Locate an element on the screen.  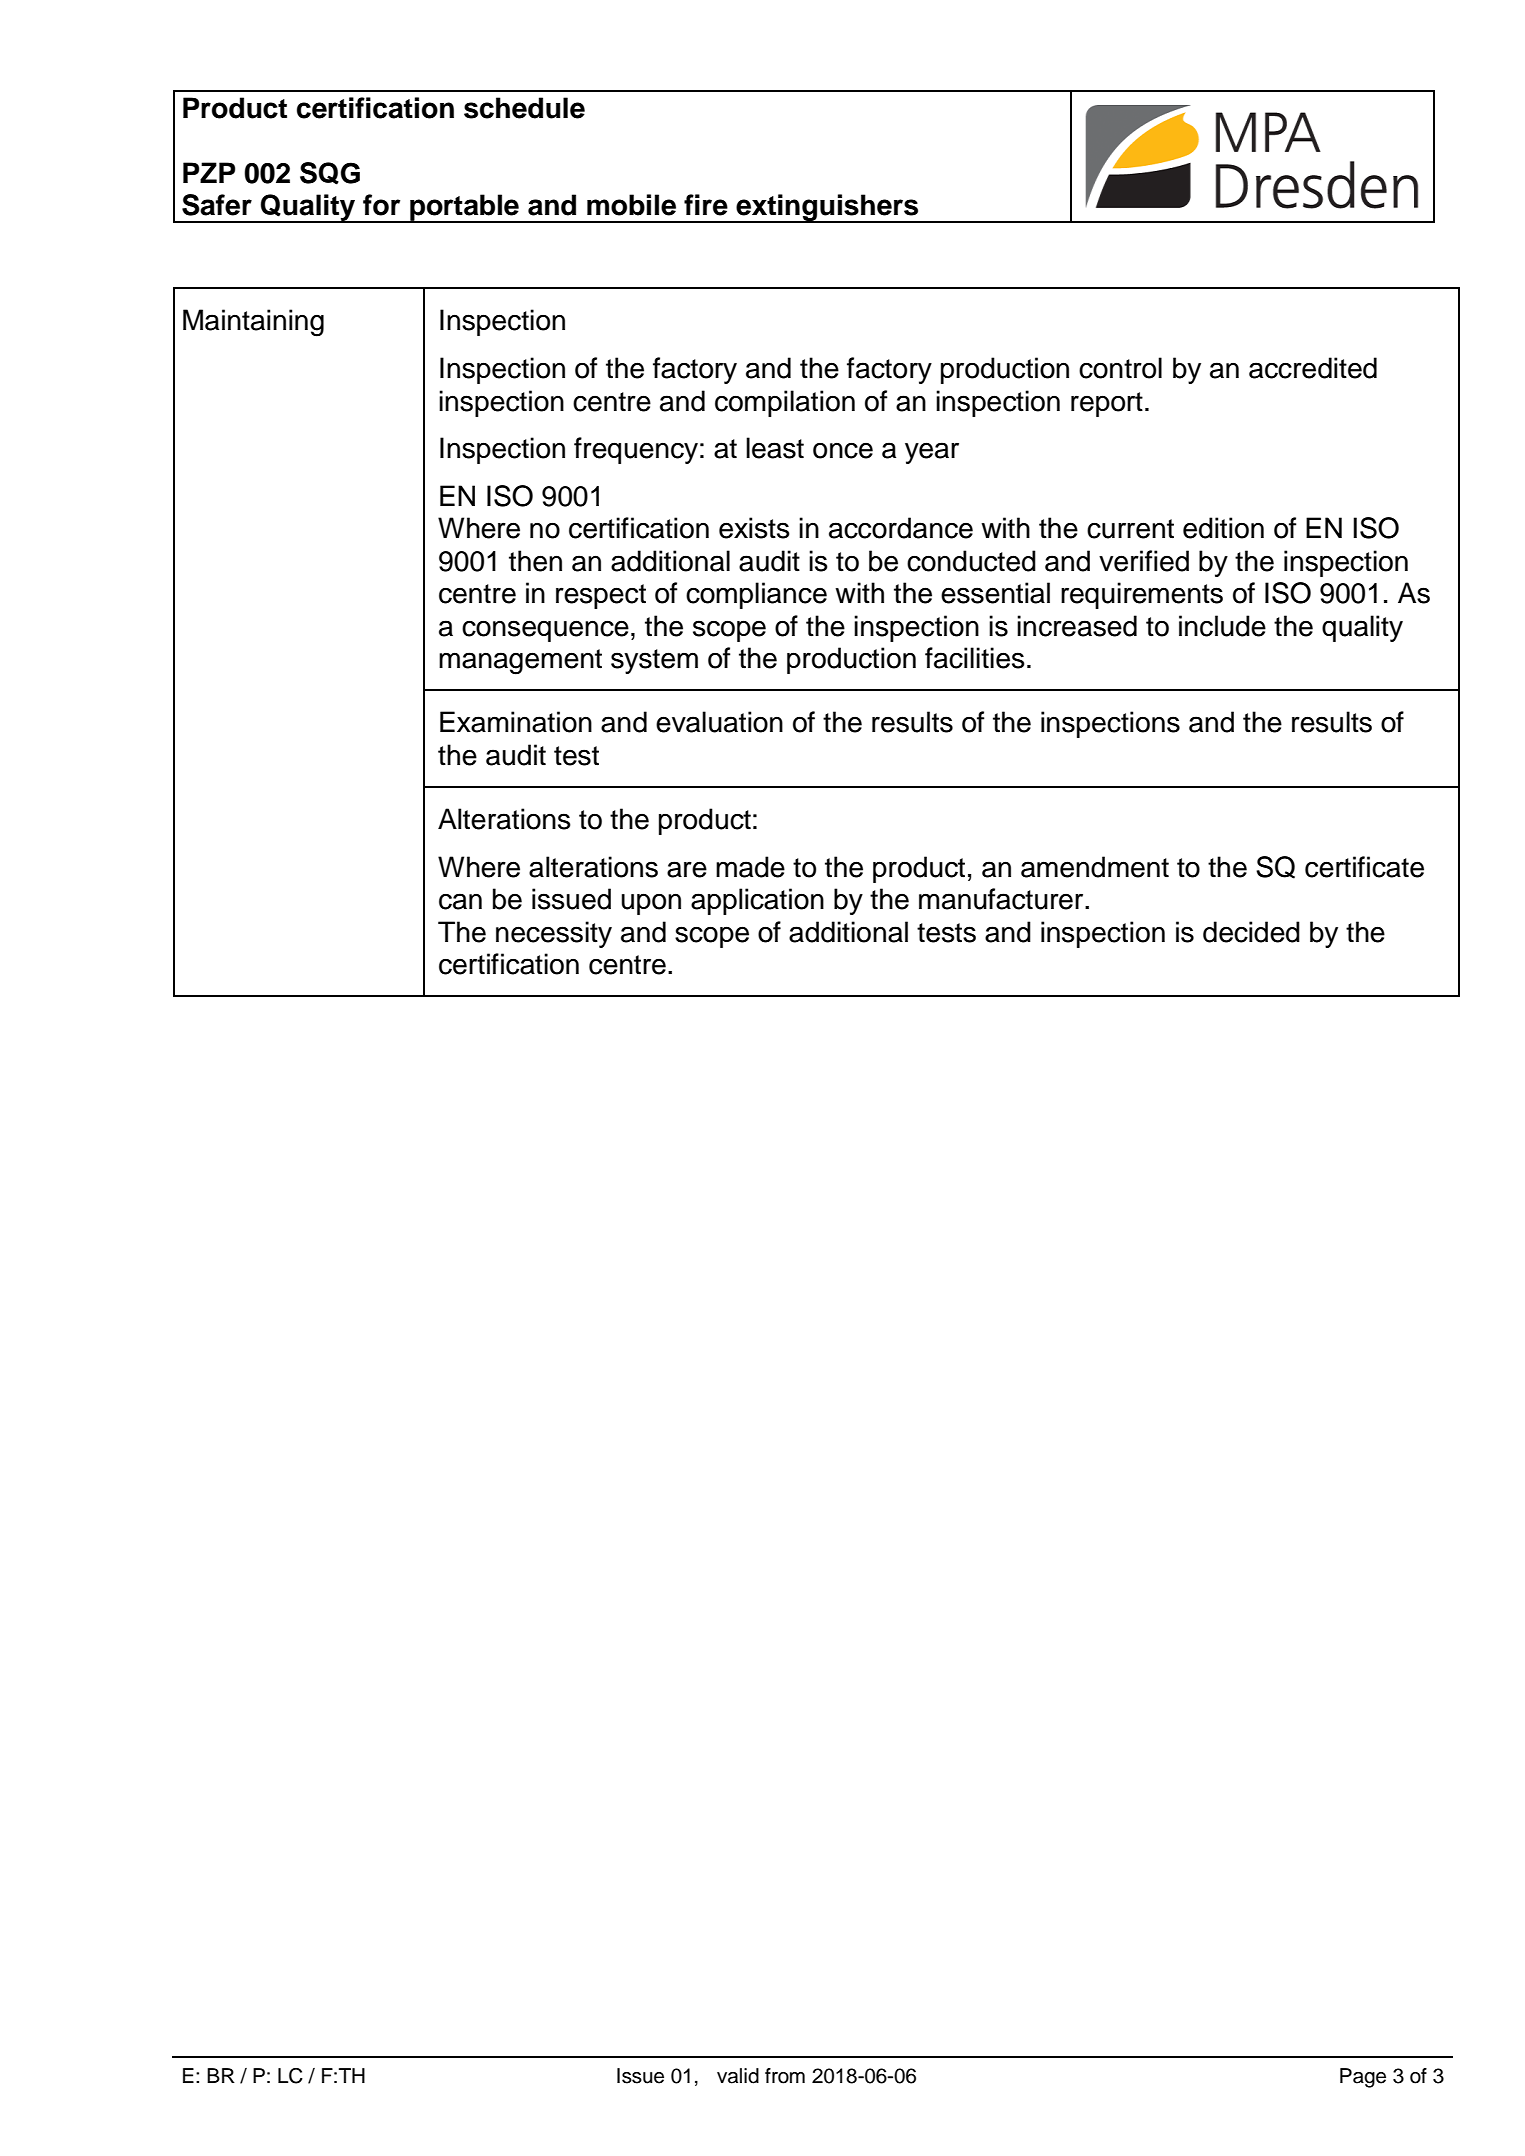
extinguishers is located at coordinates (827, 208).
